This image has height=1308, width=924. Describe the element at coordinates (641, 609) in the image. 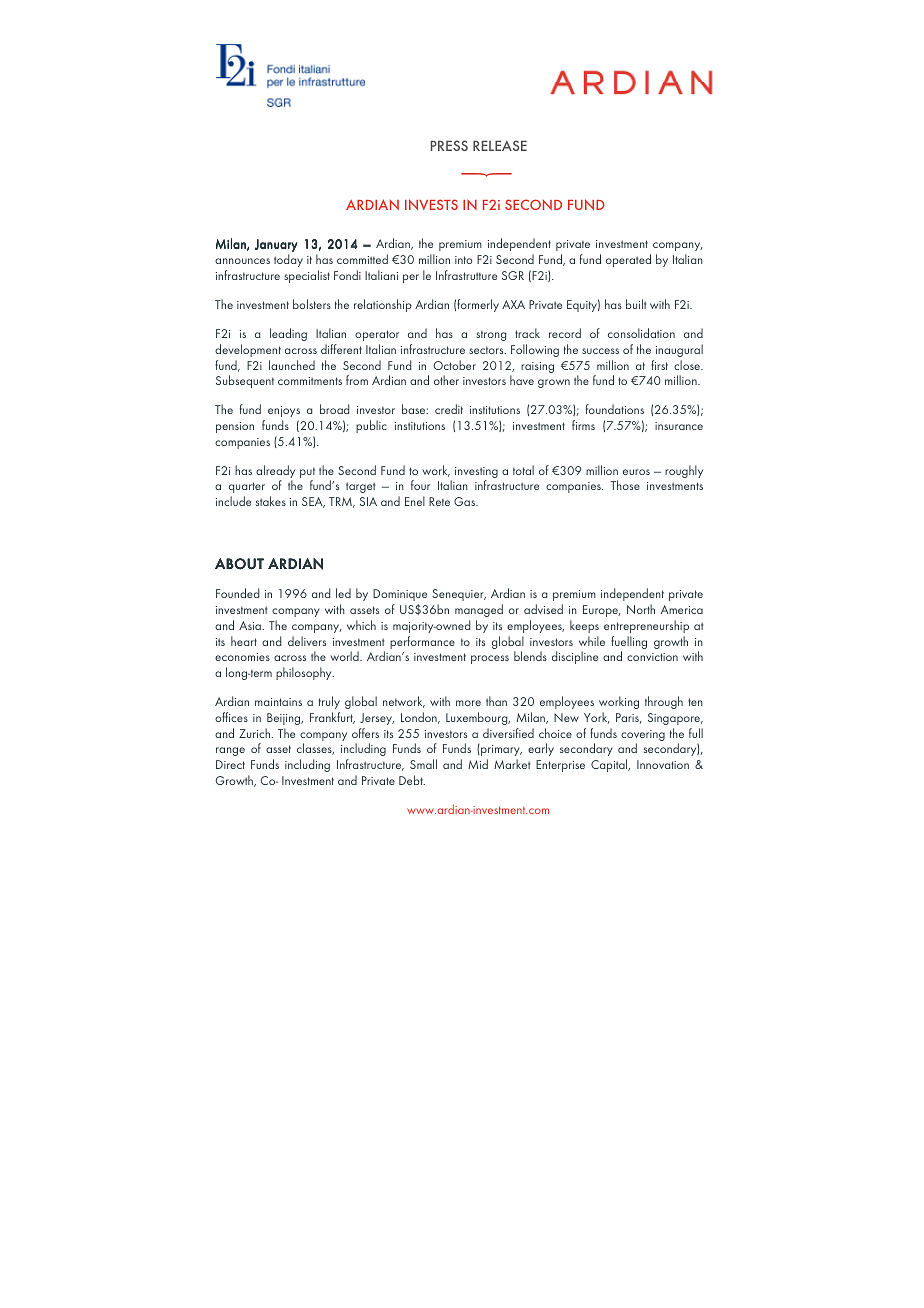

I see `North` at that location.
